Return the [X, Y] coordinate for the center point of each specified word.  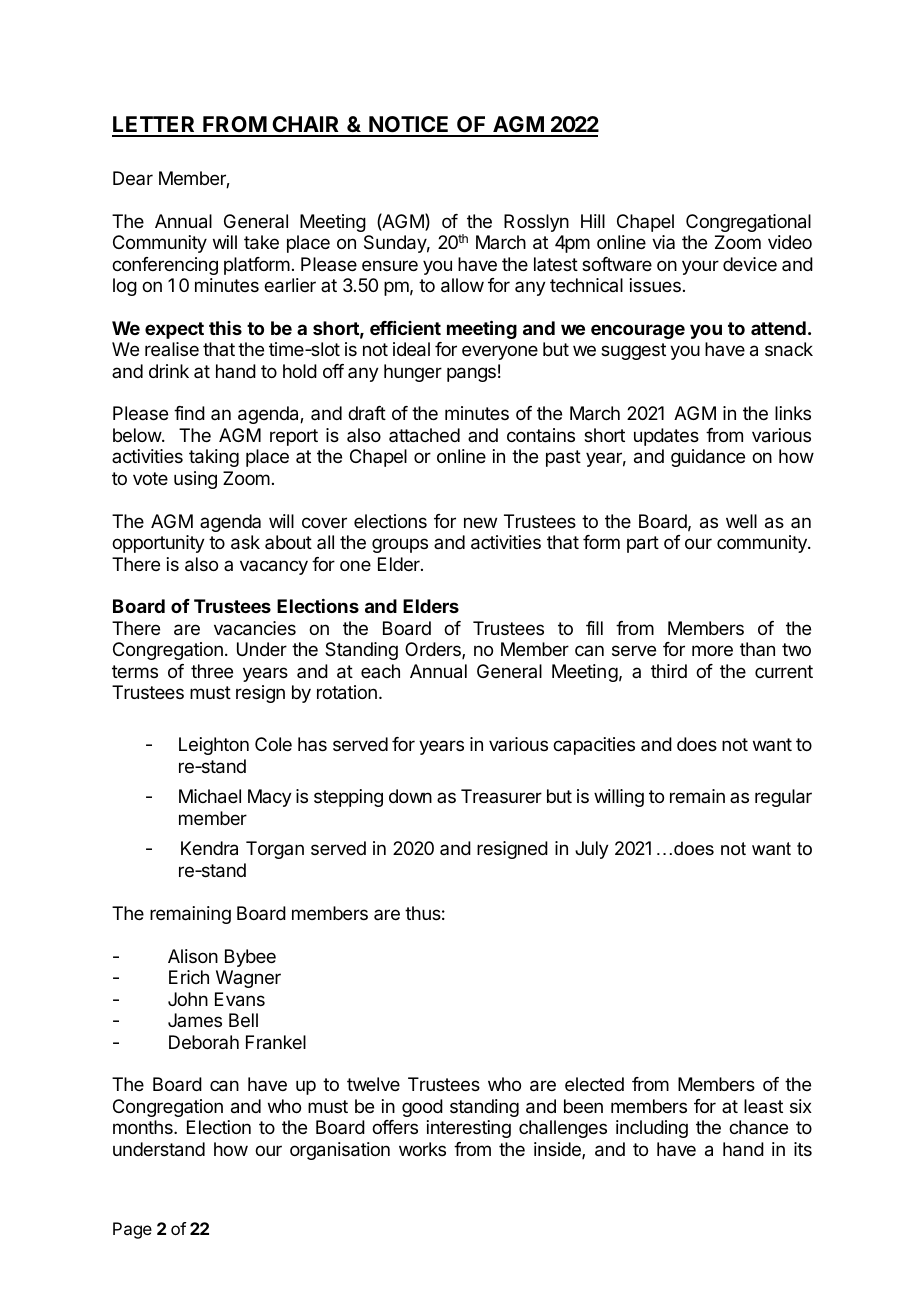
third [669, 671]
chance [758, 1127]
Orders [434, 650]
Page [132, 1230]
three [212, 671]
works [422, 1149]
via [663, 242]
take [261, 242]
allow [462, 285]
